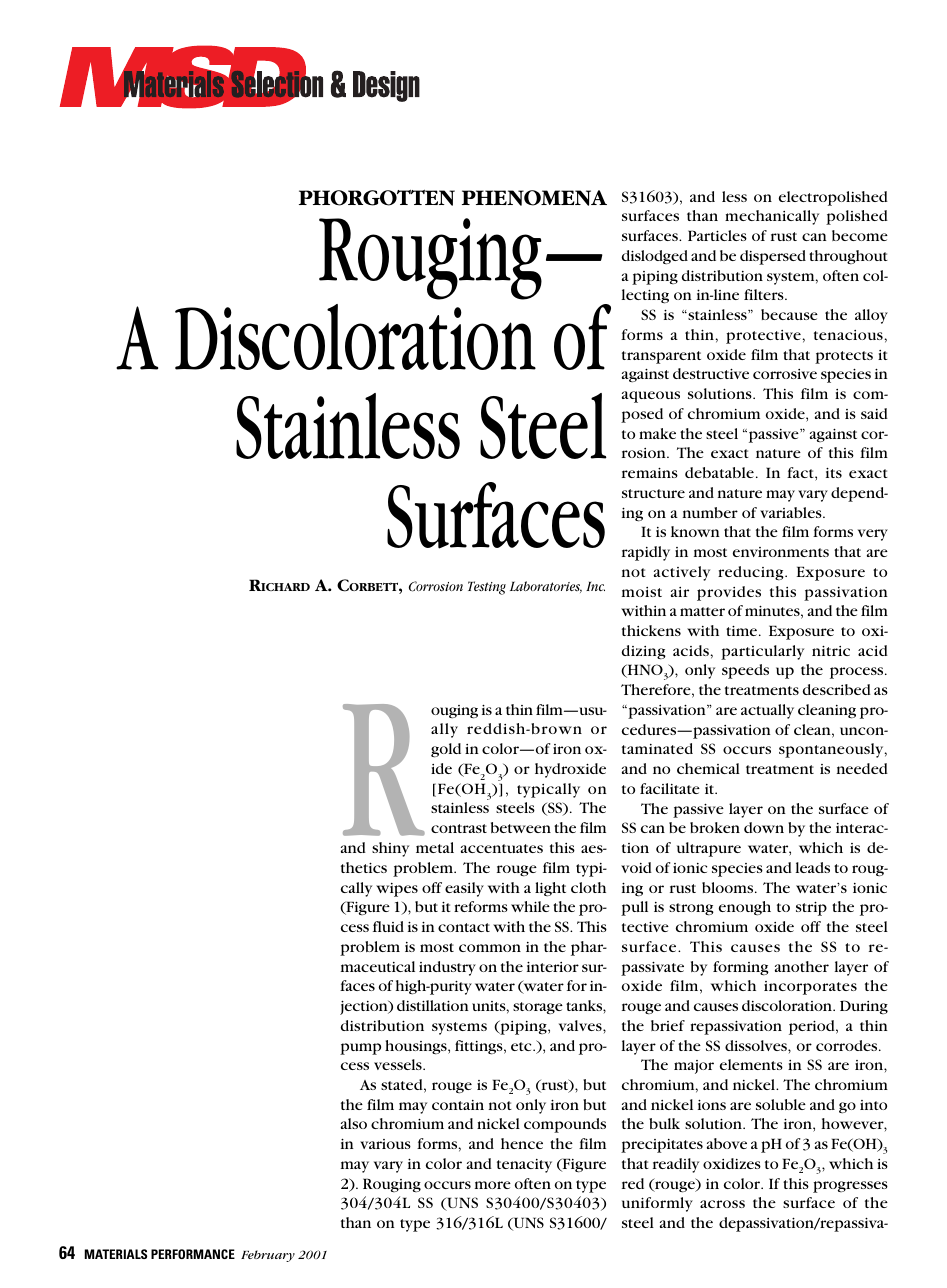  Describe the element at coordinates (773, 257) in the page. I see `dispersed` at that location.
